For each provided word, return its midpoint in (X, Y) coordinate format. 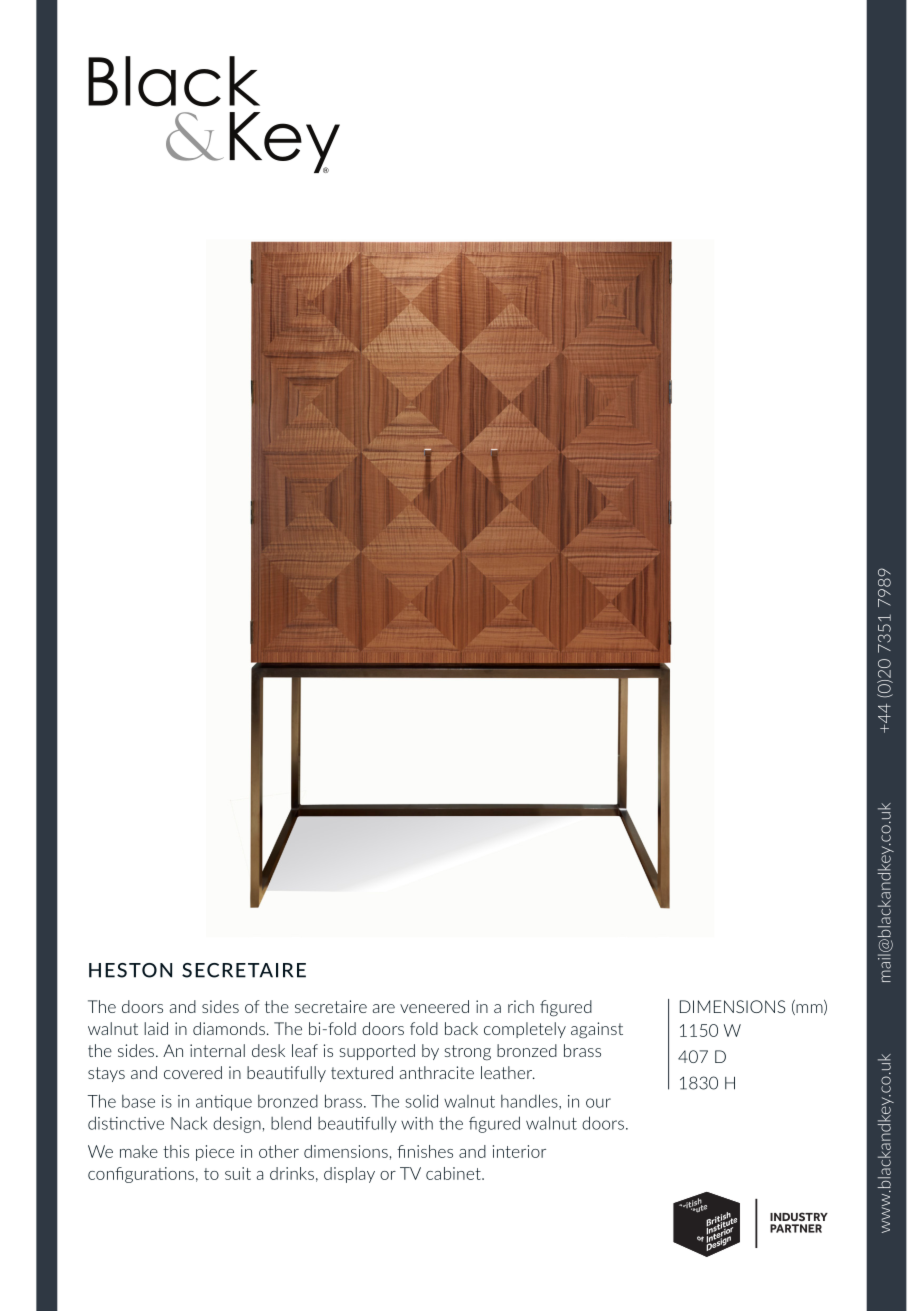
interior (519, 1151)
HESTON (130, 970)
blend (291, 1123)
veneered (434, 1006)
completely (525, 1030)
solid (421, 1101)
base (138, 1101)
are (384, 1008)
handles (530, 1102)
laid (156, 1028)
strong (467, 1053)
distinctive (126, 1123)
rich (521, 1006)
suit (238, 1173)
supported (377, 1052)
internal (217, 1050)
